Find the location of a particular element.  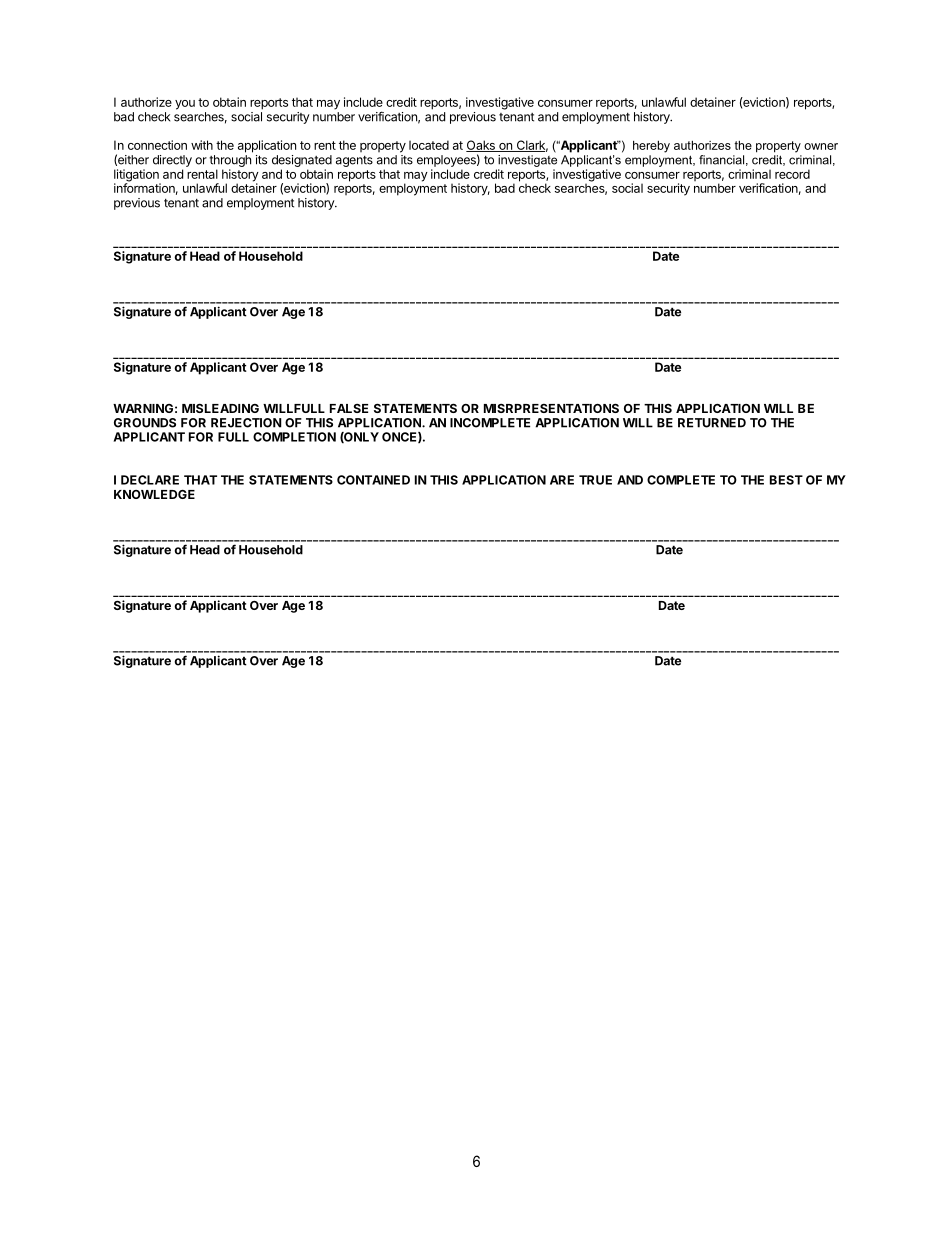

RETURNED is located at coordinates (712, 423).
